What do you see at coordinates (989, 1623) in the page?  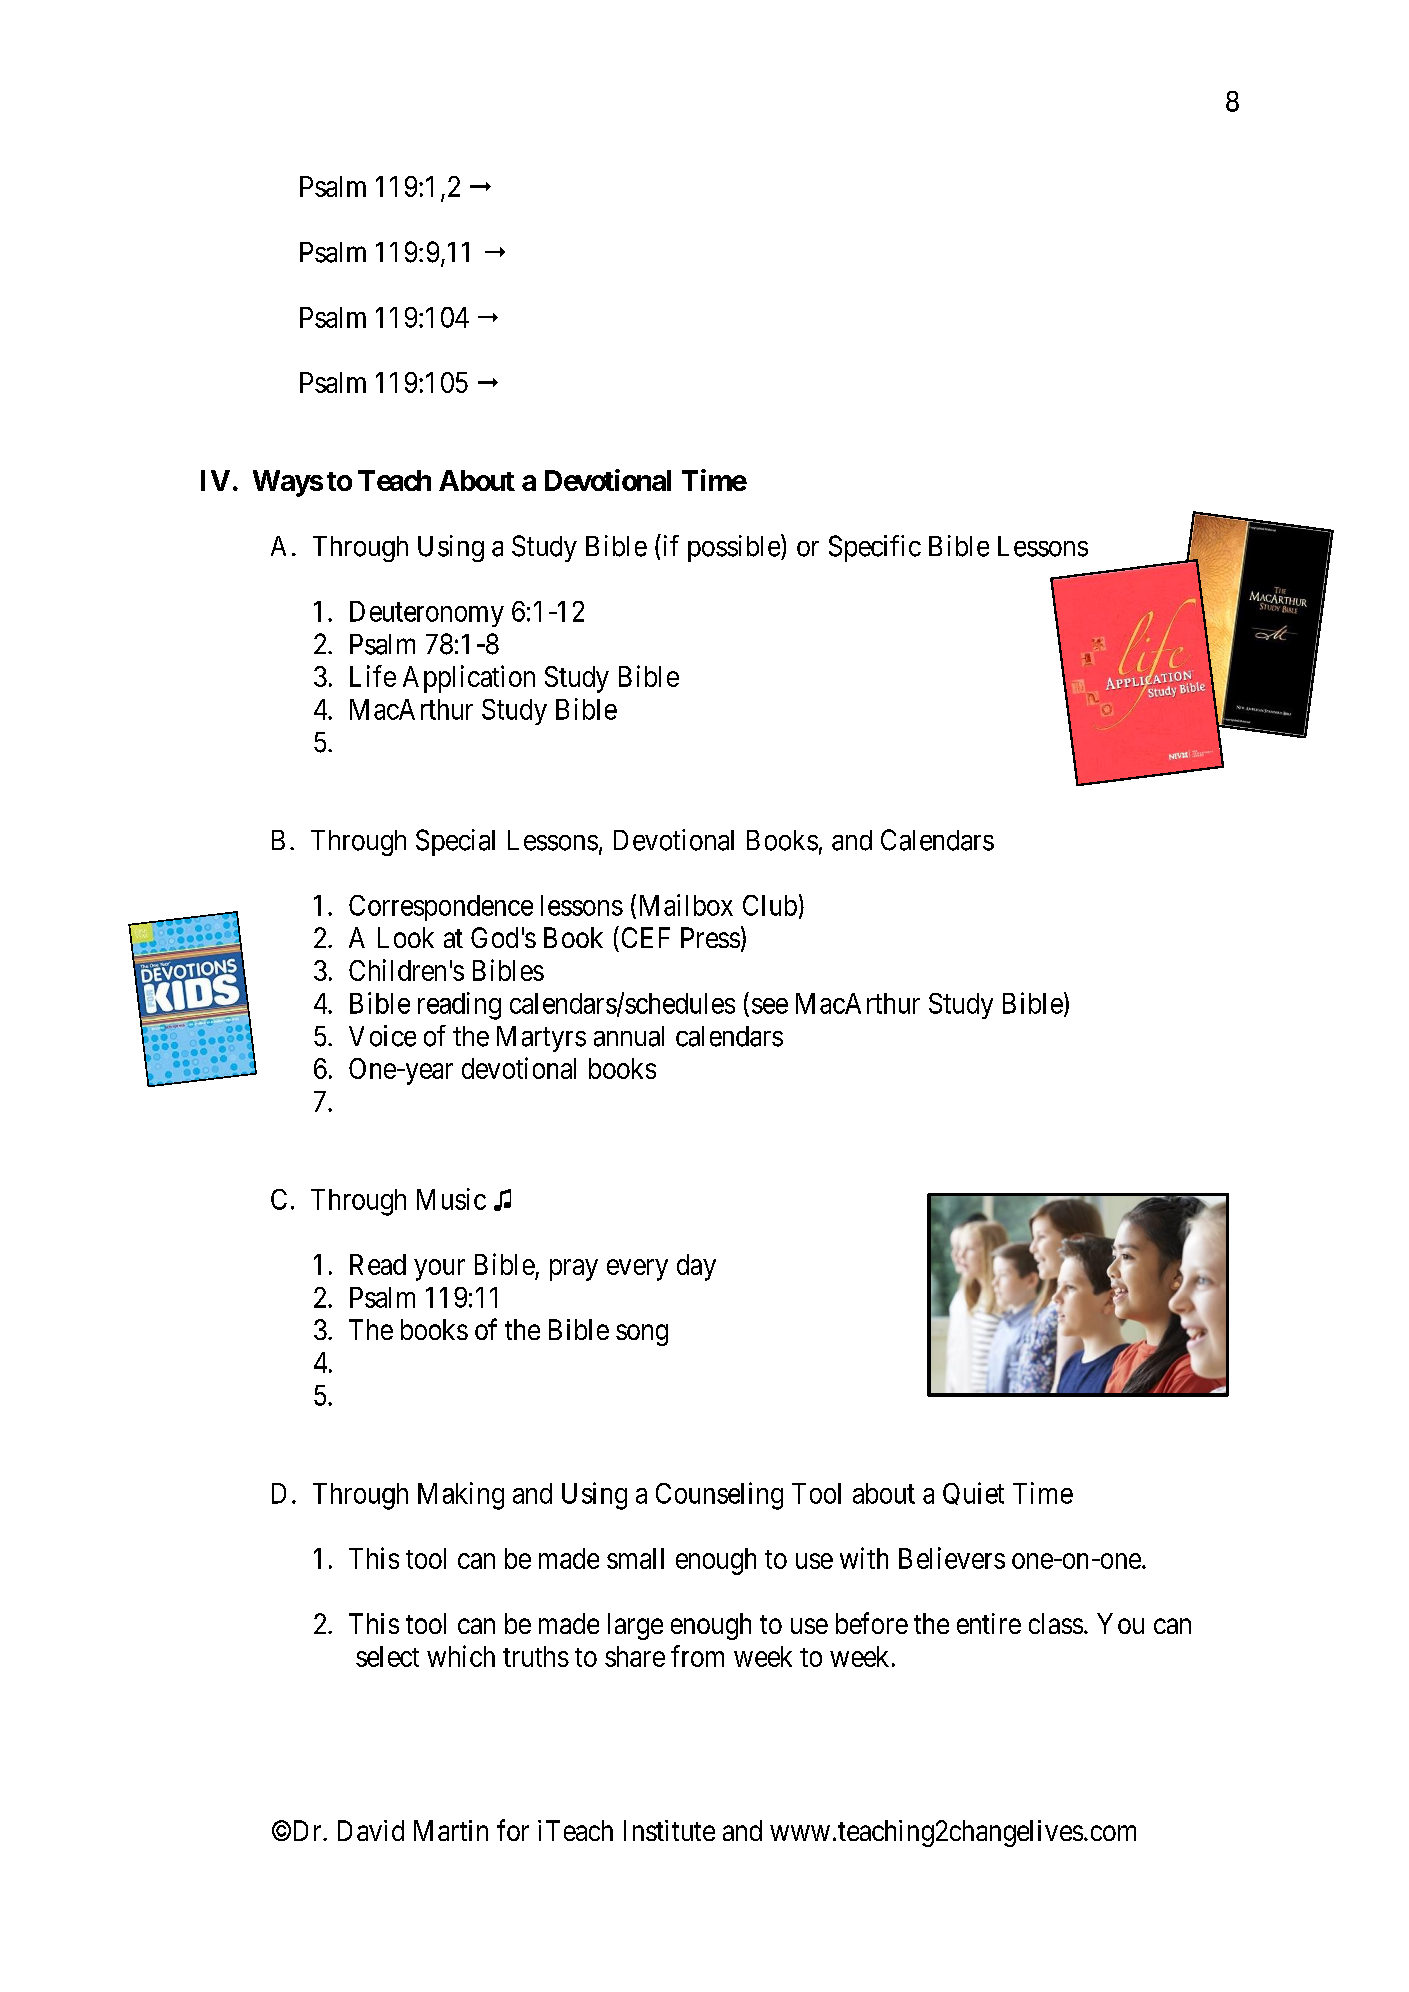 I see `entire` at bounding box center [989, 1623].
